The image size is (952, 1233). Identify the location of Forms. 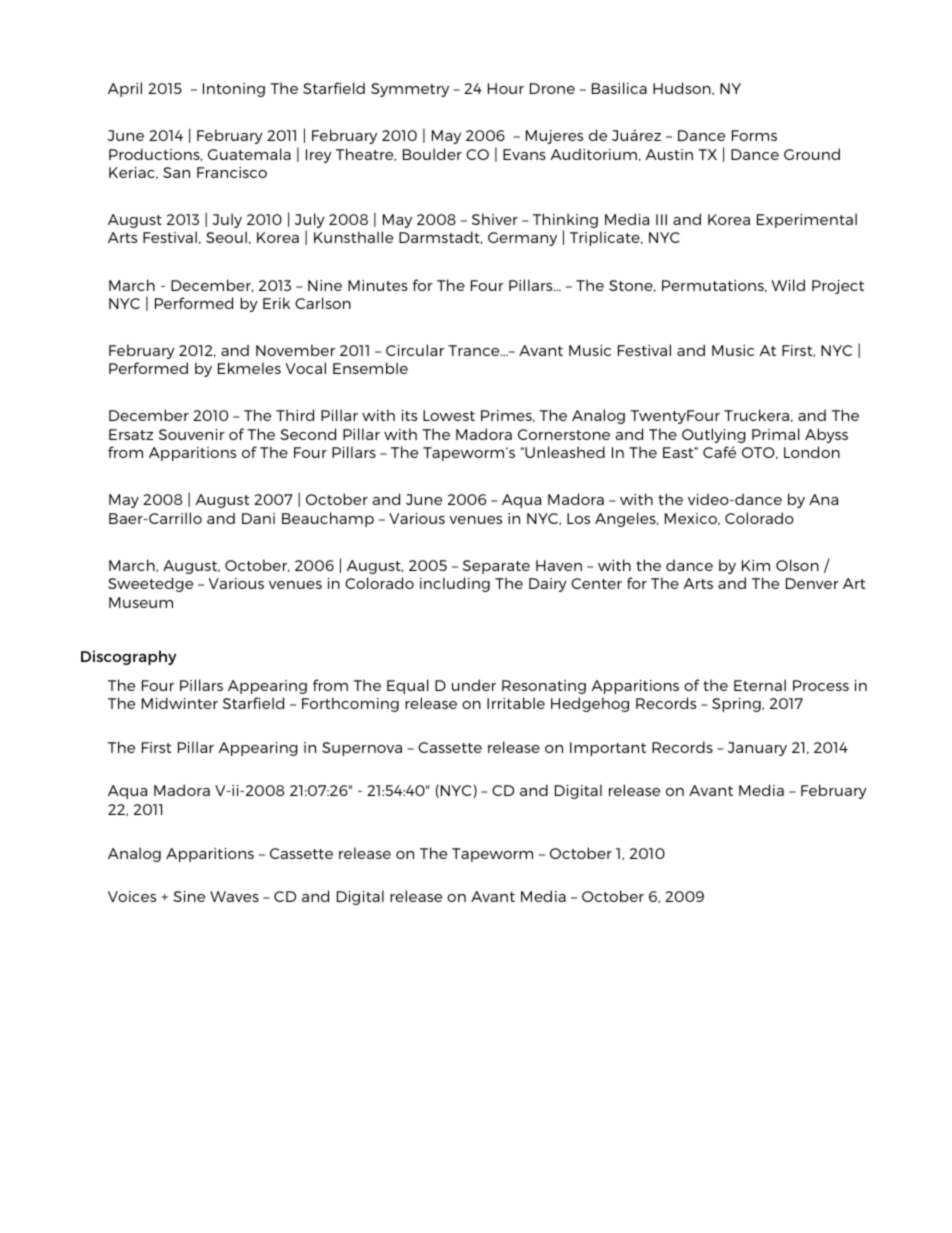
(754, 135).
